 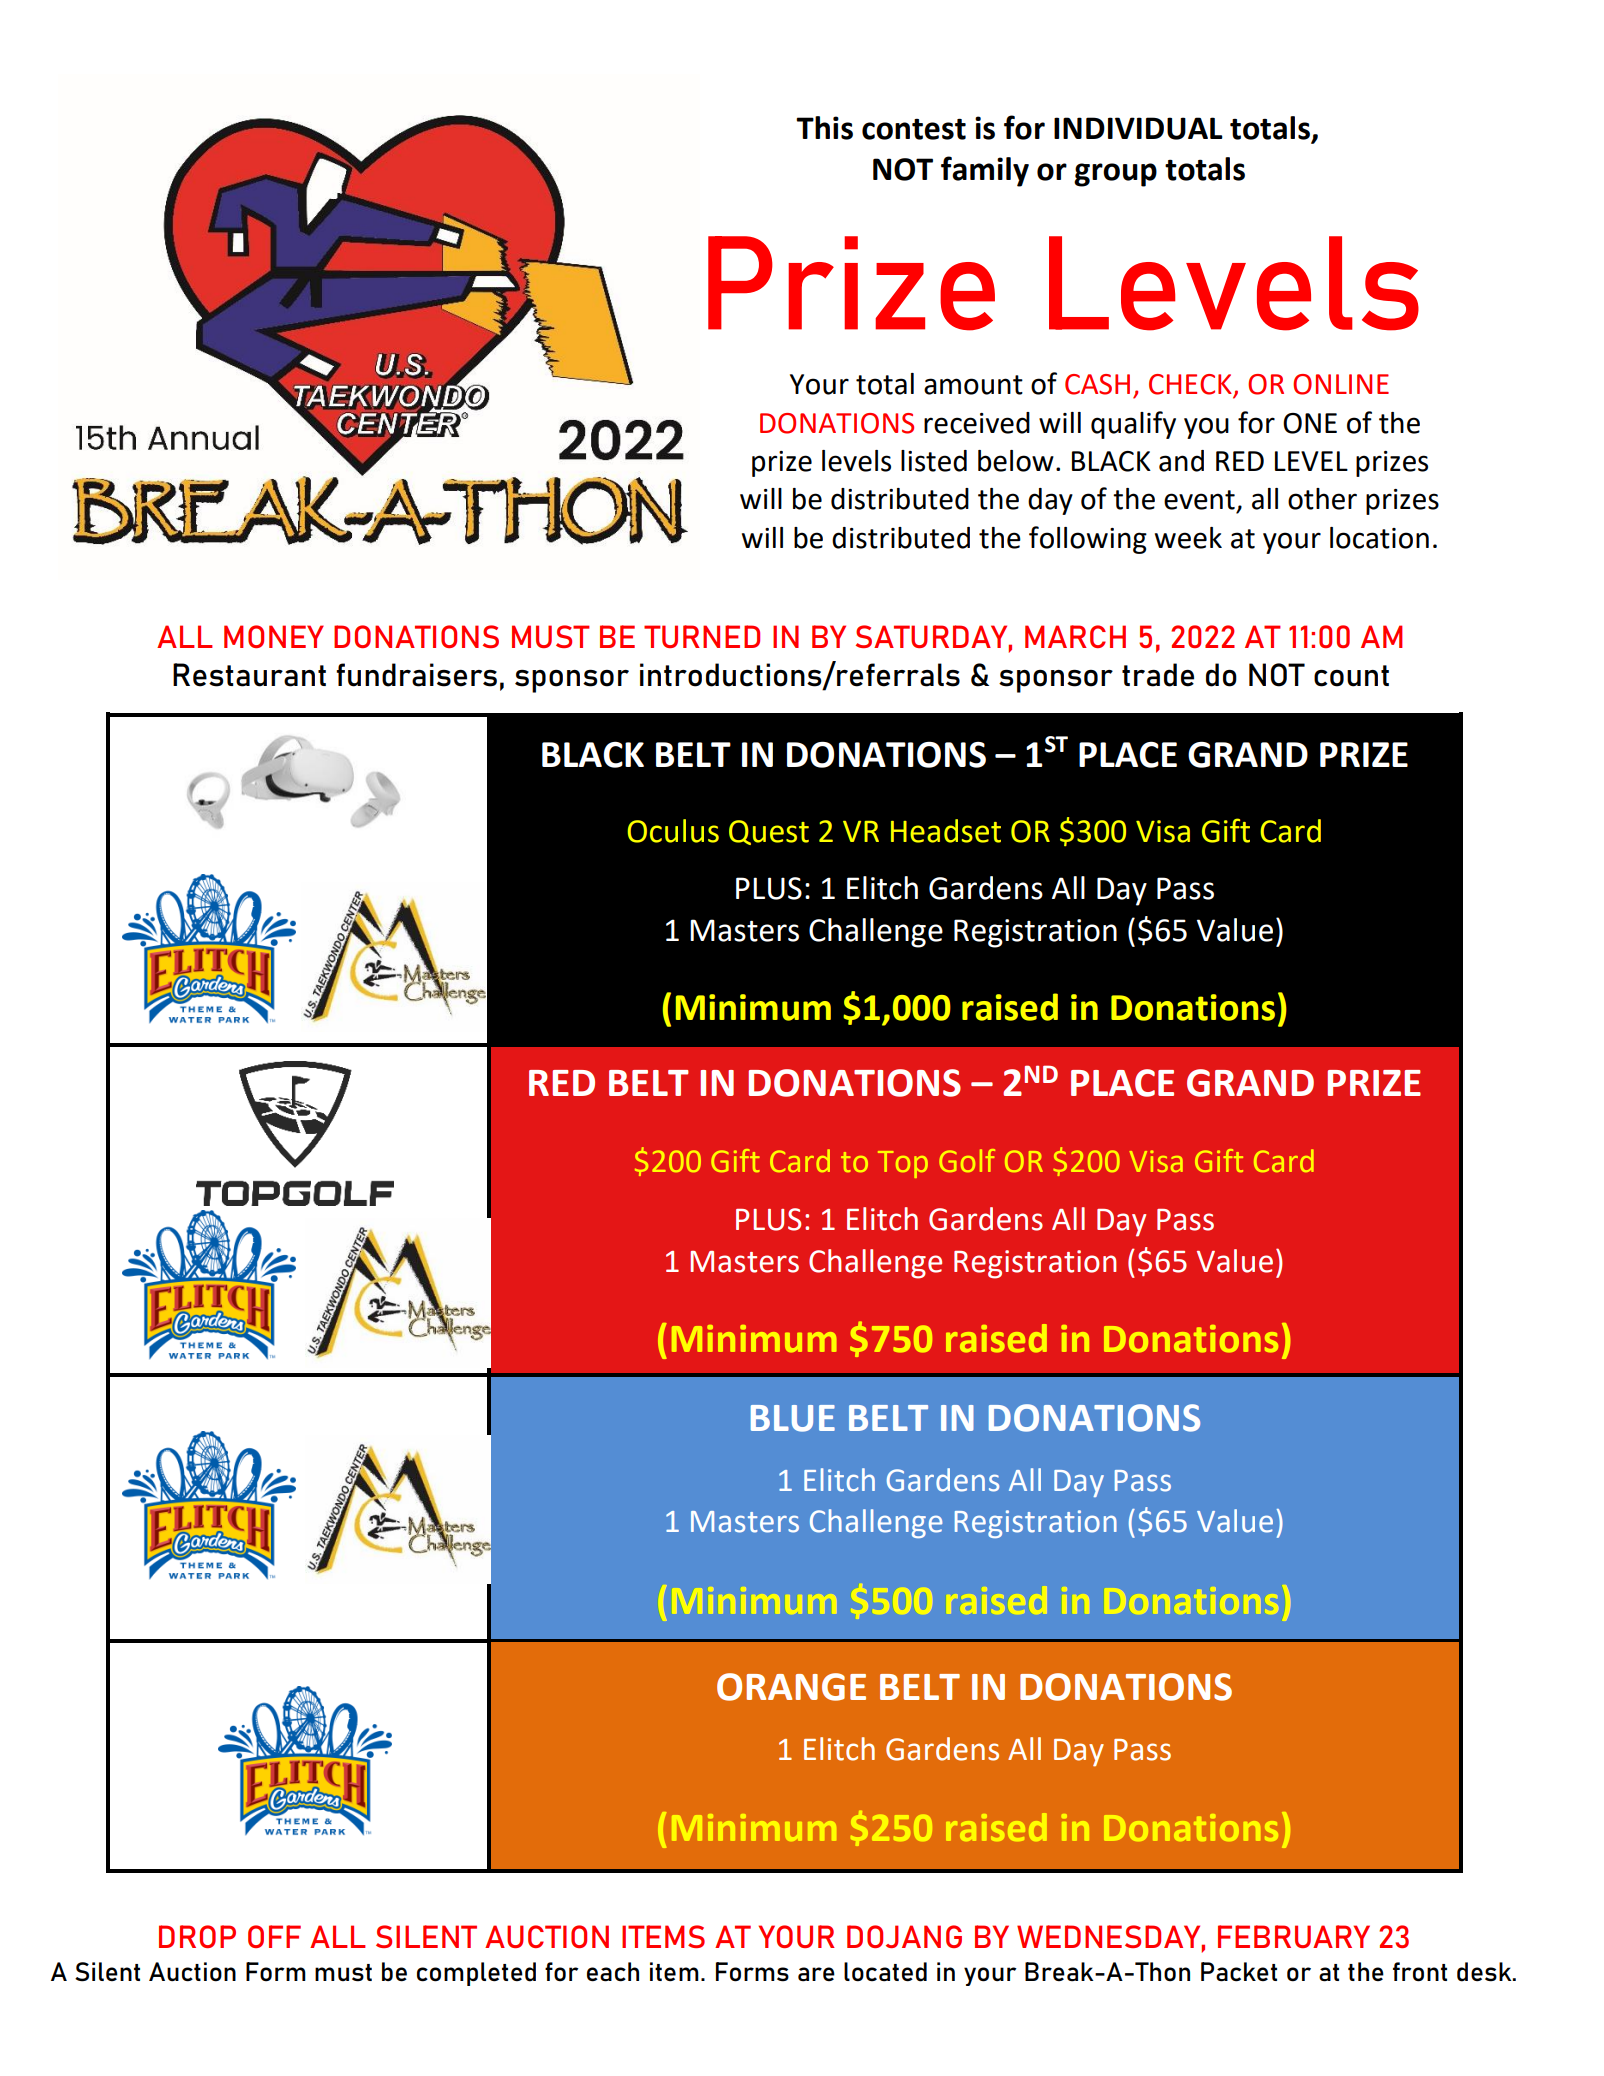 I want to click on front, so click(x=1420, y=1972).
